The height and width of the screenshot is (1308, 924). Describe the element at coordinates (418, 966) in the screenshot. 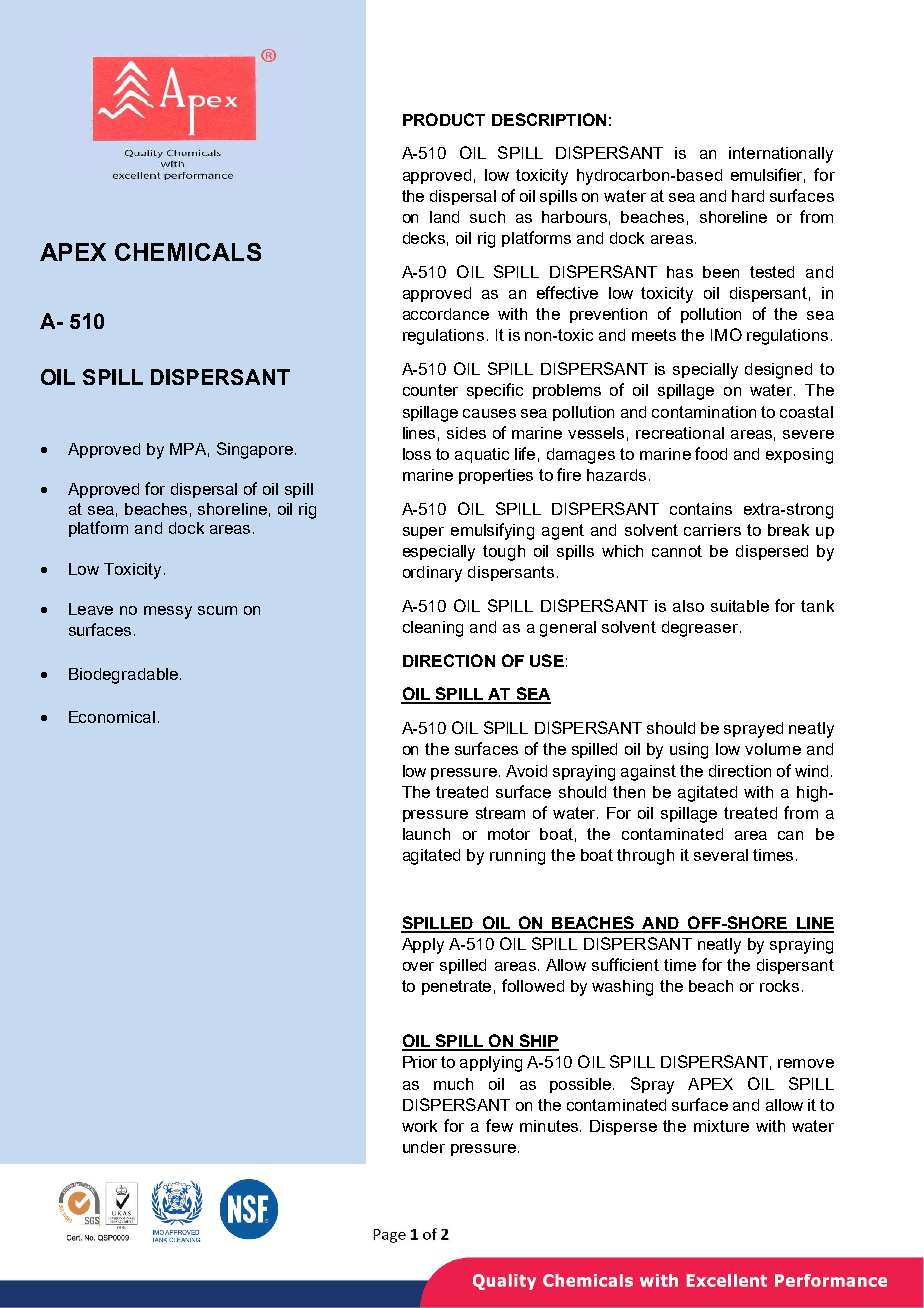

I see `over` at that location.
